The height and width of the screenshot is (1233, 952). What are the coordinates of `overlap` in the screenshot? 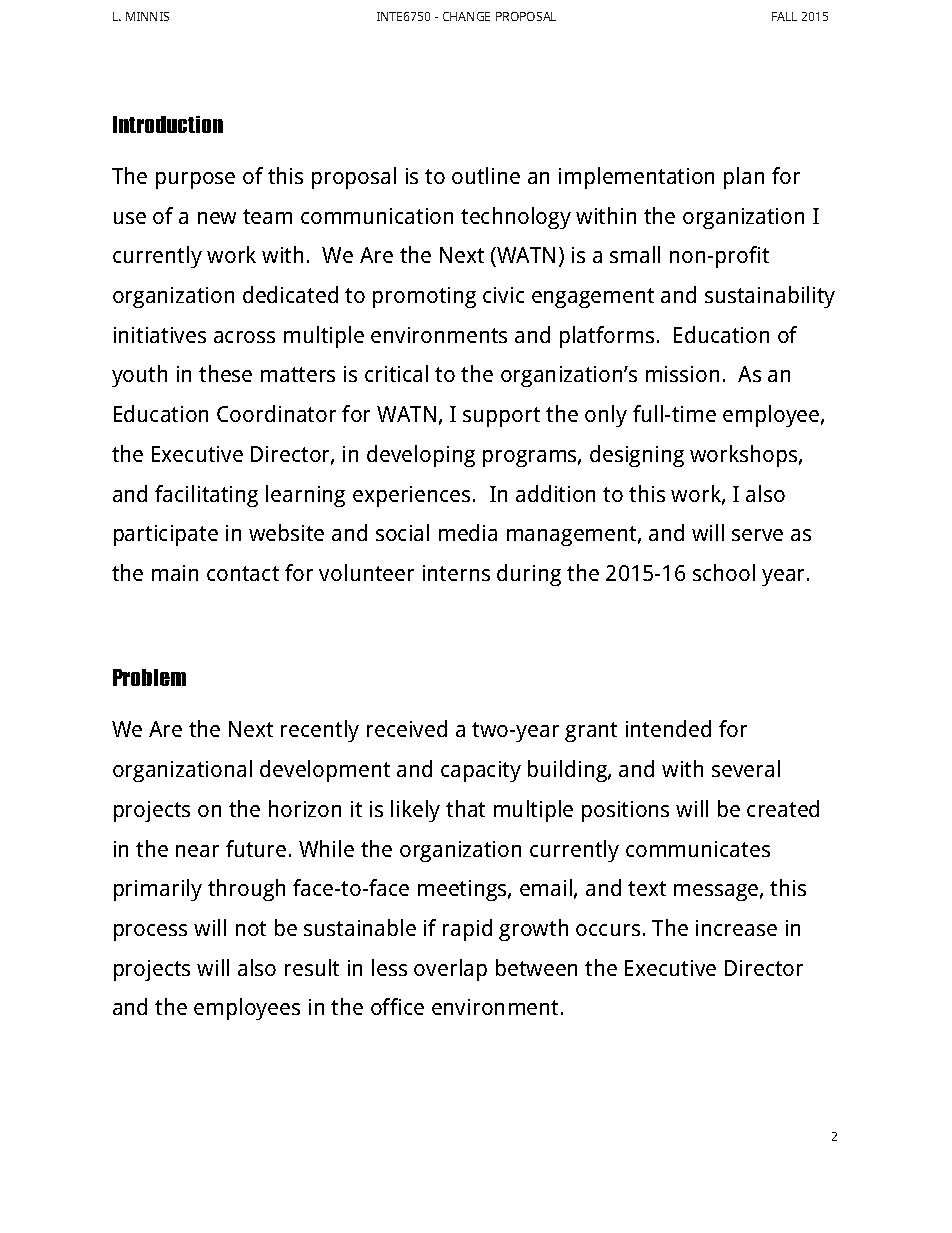 It's located at (450, 970).
